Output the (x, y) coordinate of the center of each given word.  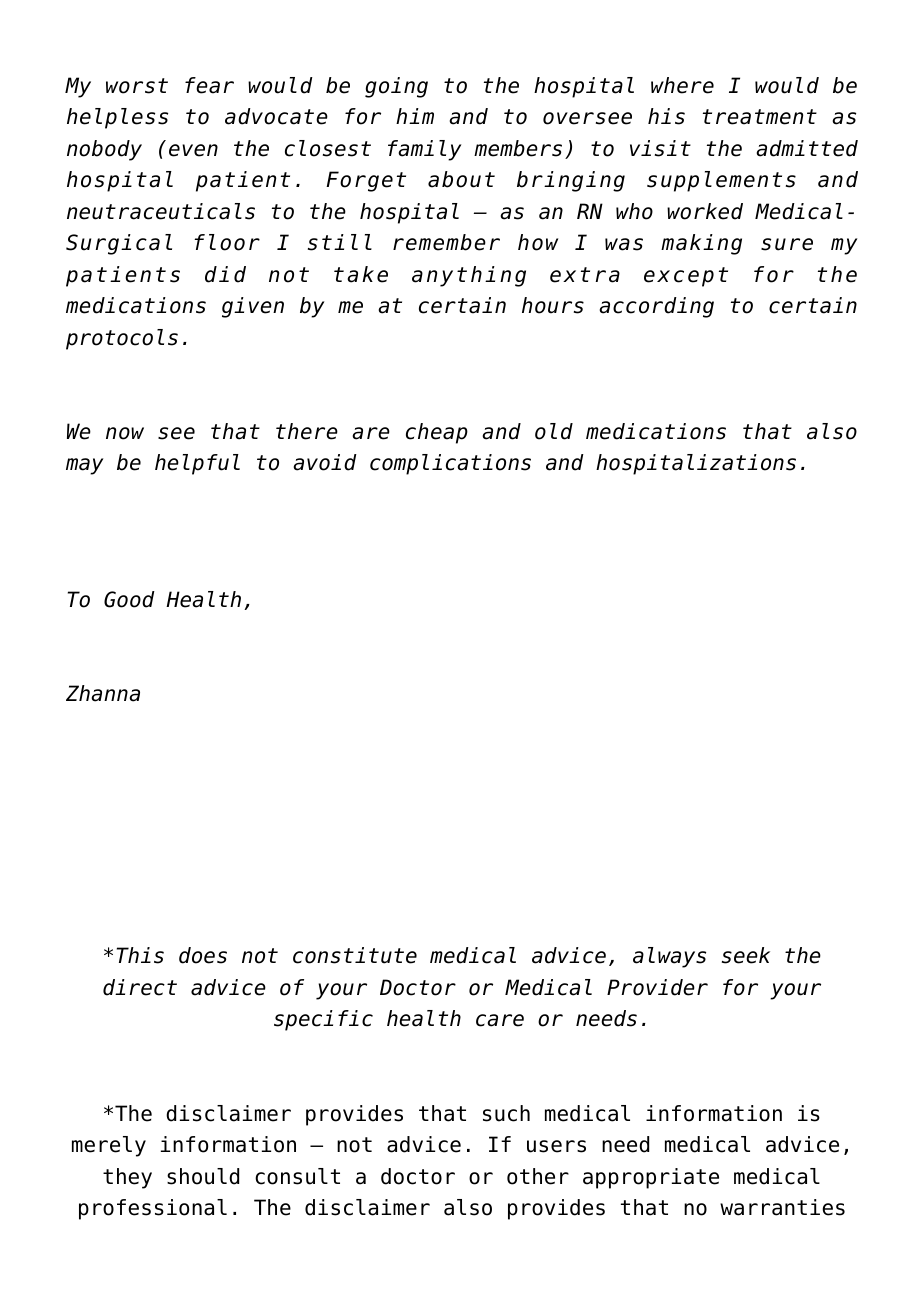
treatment (760, 117)
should (203, 1176)
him (415, 116)
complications (450, 464)
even (193, 150)
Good (129, 599)
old (554, 431)
